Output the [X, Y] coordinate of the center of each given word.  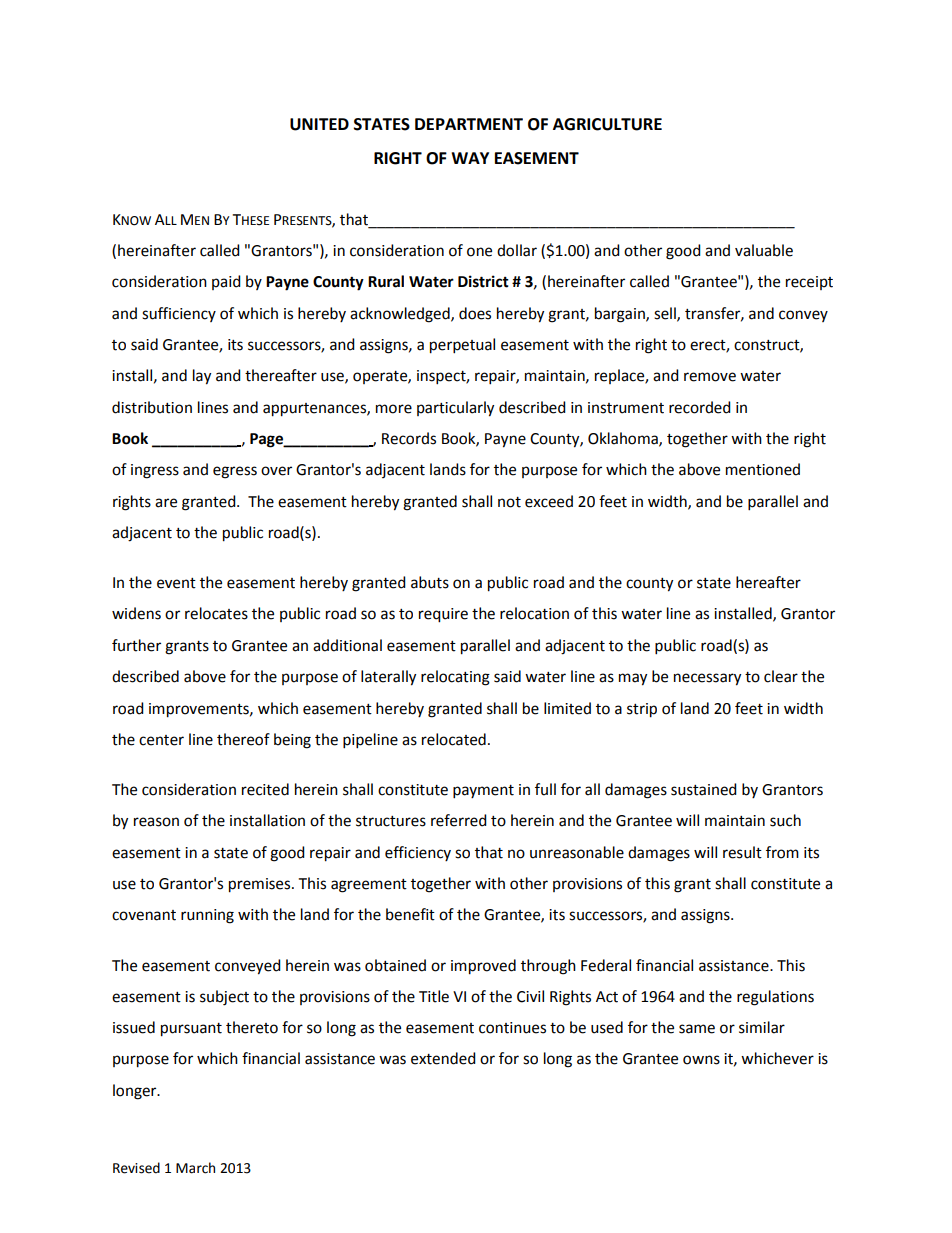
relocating [455, 678]
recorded [700, 407]
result [742, 852]
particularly [455, 409]
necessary [707, 679]
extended [443, 1058]
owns [701, 1060]
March [195, 1168]
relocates [216, 613]
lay [202, 377]
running [207, 916]
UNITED [319, 124]
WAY [470, 158]
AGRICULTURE [607, 124]
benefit [410, 914]
